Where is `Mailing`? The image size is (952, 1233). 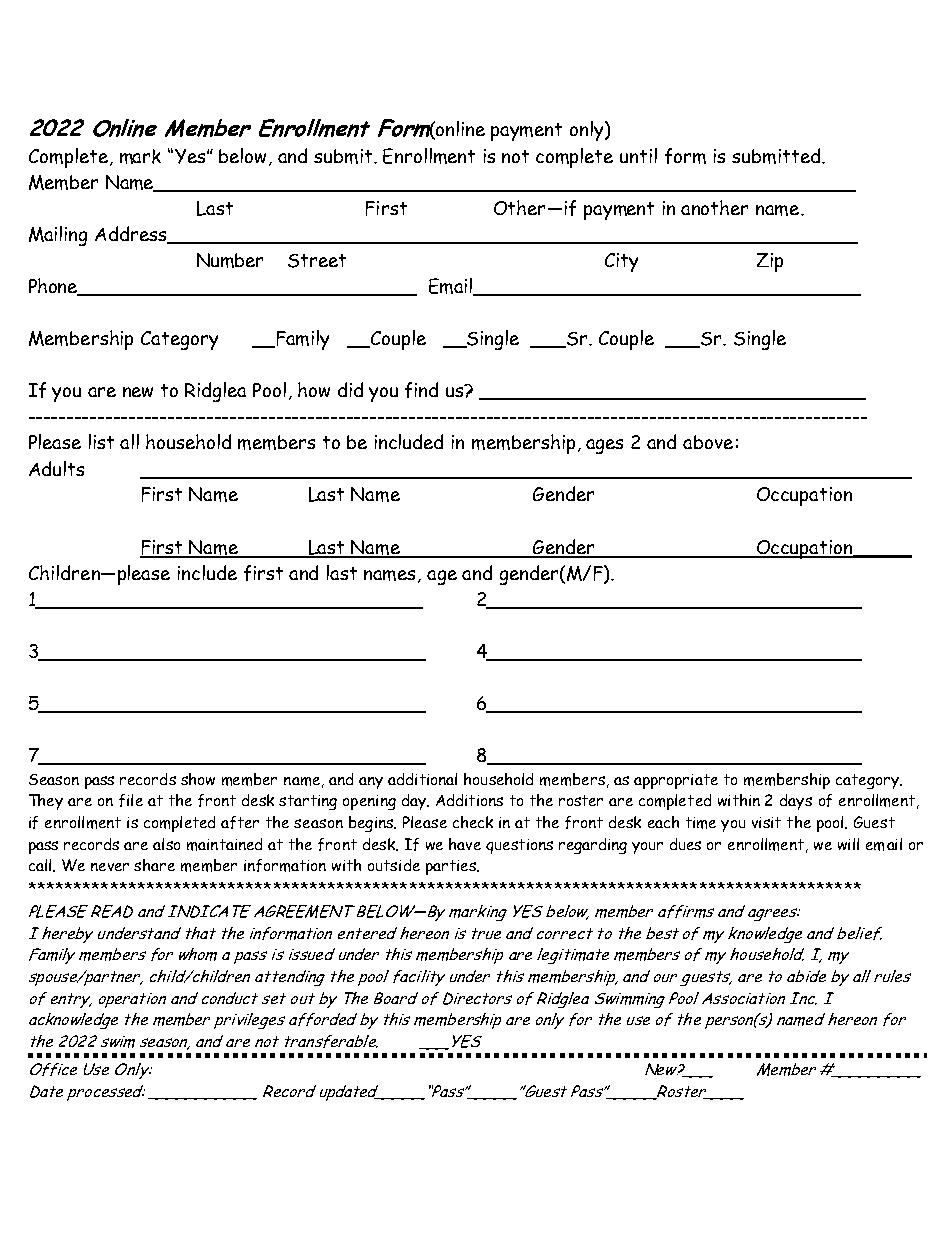
Mailing is located at coordinates (58, 236).
